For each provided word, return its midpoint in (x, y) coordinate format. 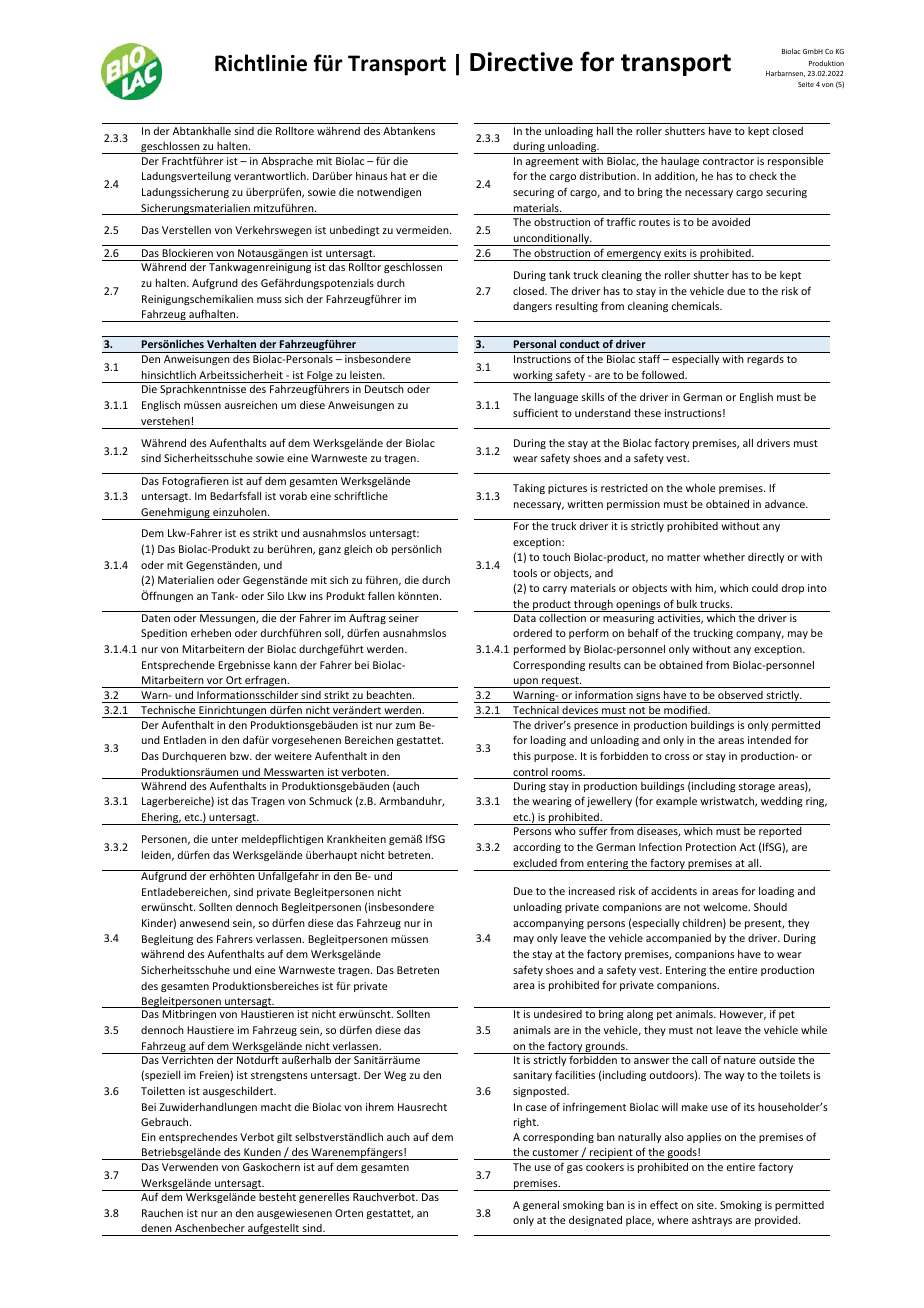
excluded (535, 863)
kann (285, 665)
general (541, 1206)
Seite (806, 84)
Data (525, 618)
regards (765, 360)
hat (398, 176)
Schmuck (330, 801)
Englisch (161, 406)
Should (770, 907)
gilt (284, 1138)
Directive (521, 62)
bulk (687, 604)
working (533, 377)
